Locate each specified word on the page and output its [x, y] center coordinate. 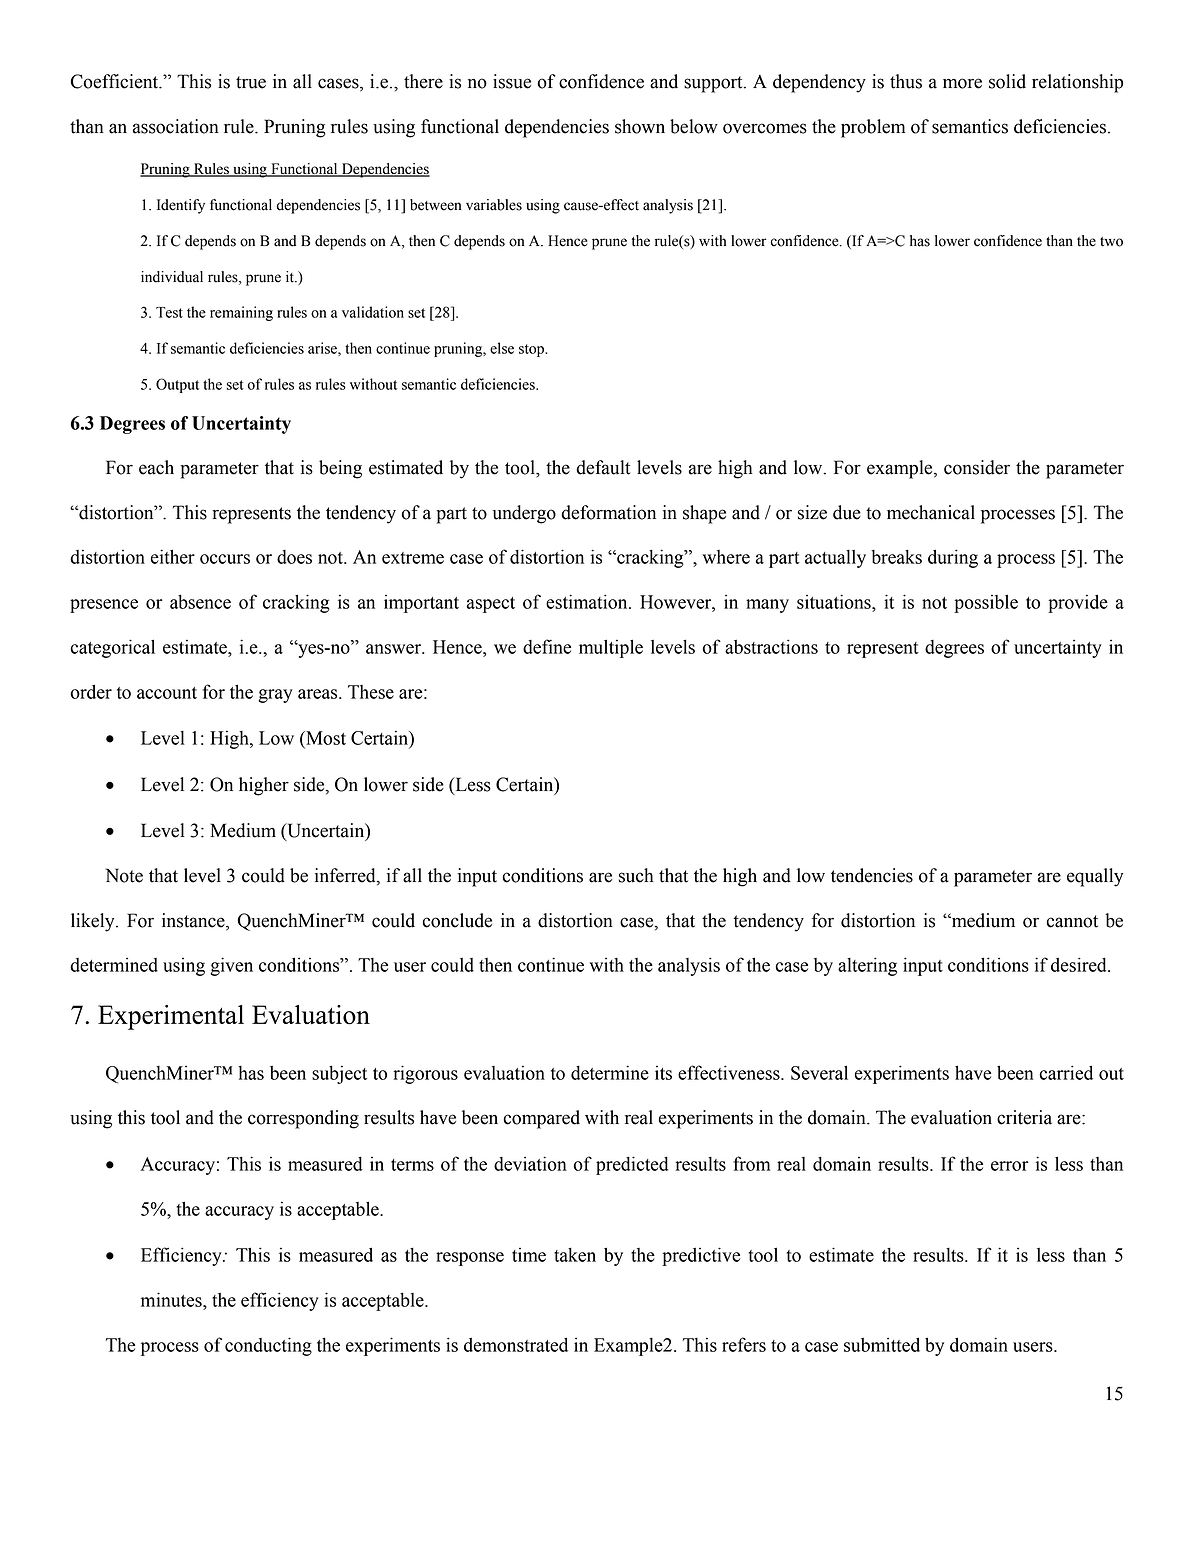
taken [575, 1255]
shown [640, 126]
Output [177, 385]
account [167, 693]
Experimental [171, 1017]
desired [1080, 964]
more [962, 83]
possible [986, 603]
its [663, 1073]
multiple [611, 648]
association [176, 126]
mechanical [931, 512]
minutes [172, 1299]
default [603, 467]
